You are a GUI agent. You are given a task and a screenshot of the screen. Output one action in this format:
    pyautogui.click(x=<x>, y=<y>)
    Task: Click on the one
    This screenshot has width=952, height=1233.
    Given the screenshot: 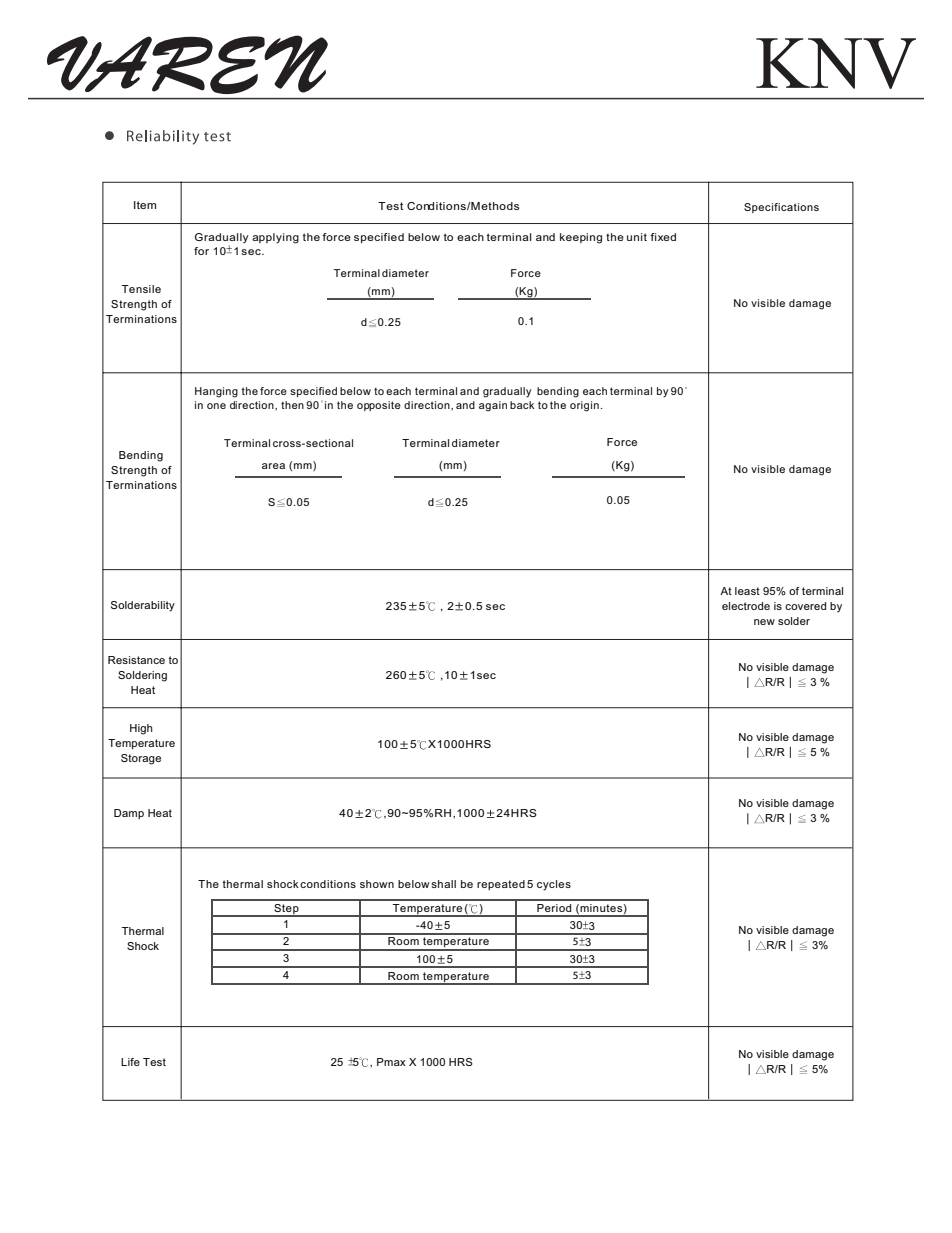 What is the action you would take?
    pyautogui.click(x=216, y=406)
